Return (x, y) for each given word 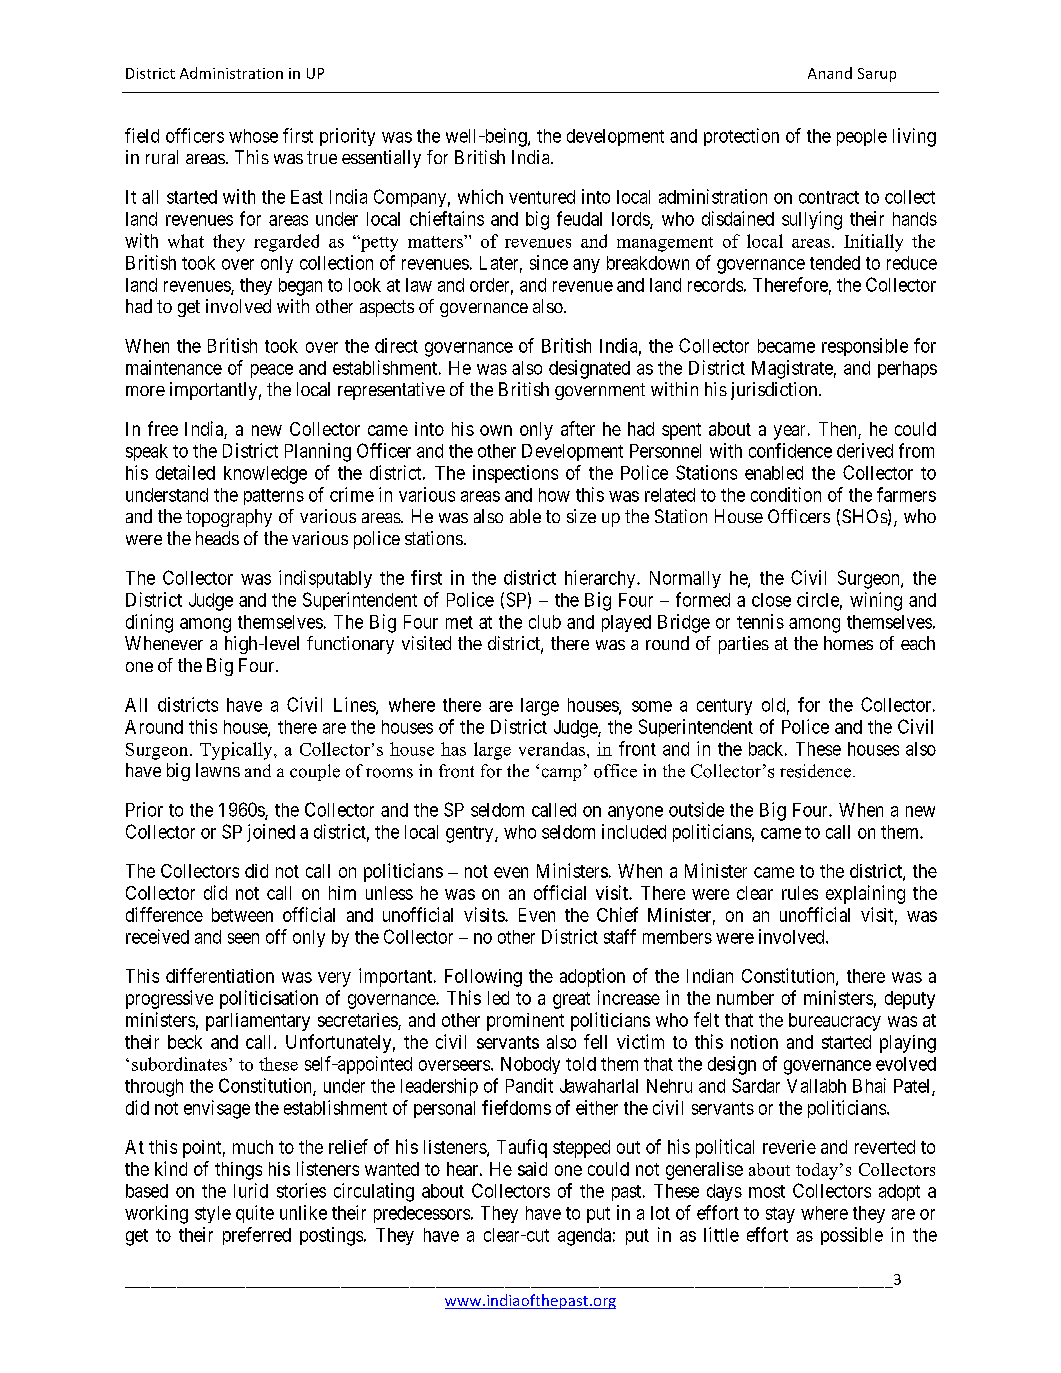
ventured (542, 197)
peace (272, 371)
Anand (830, 73)
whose (253, 136)
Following (483, 978)
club (545, 622)
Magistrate (792, 369)
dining (149, 623)
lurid (251, 1190)
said (532, 1169)
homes (848, 643)
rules (800, 893)
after (578, 428)
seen (243, 938)
